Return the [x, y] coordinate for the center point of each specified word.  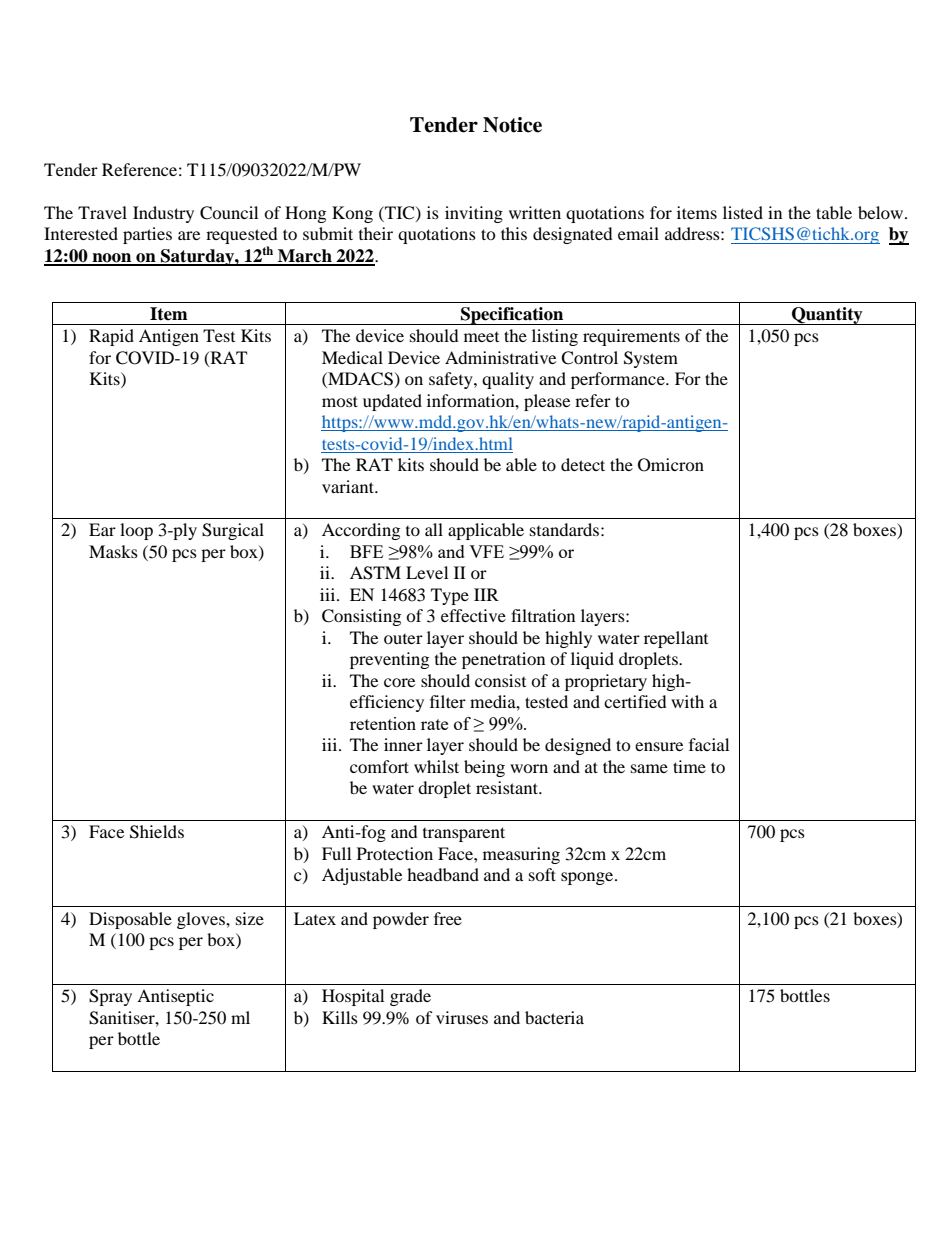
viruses [462, 1017]
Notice [512, 125]
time [689, 766]
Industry [163, 214]
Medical [352, 357]
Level [427, 572]
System [651, 359]
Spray [110, 997]
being [484, 768]
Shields [157, 832]
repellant [676, 639]
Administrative [500, 357]
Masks [113, 551]
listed [743, 212]
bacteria [554, 1017]
